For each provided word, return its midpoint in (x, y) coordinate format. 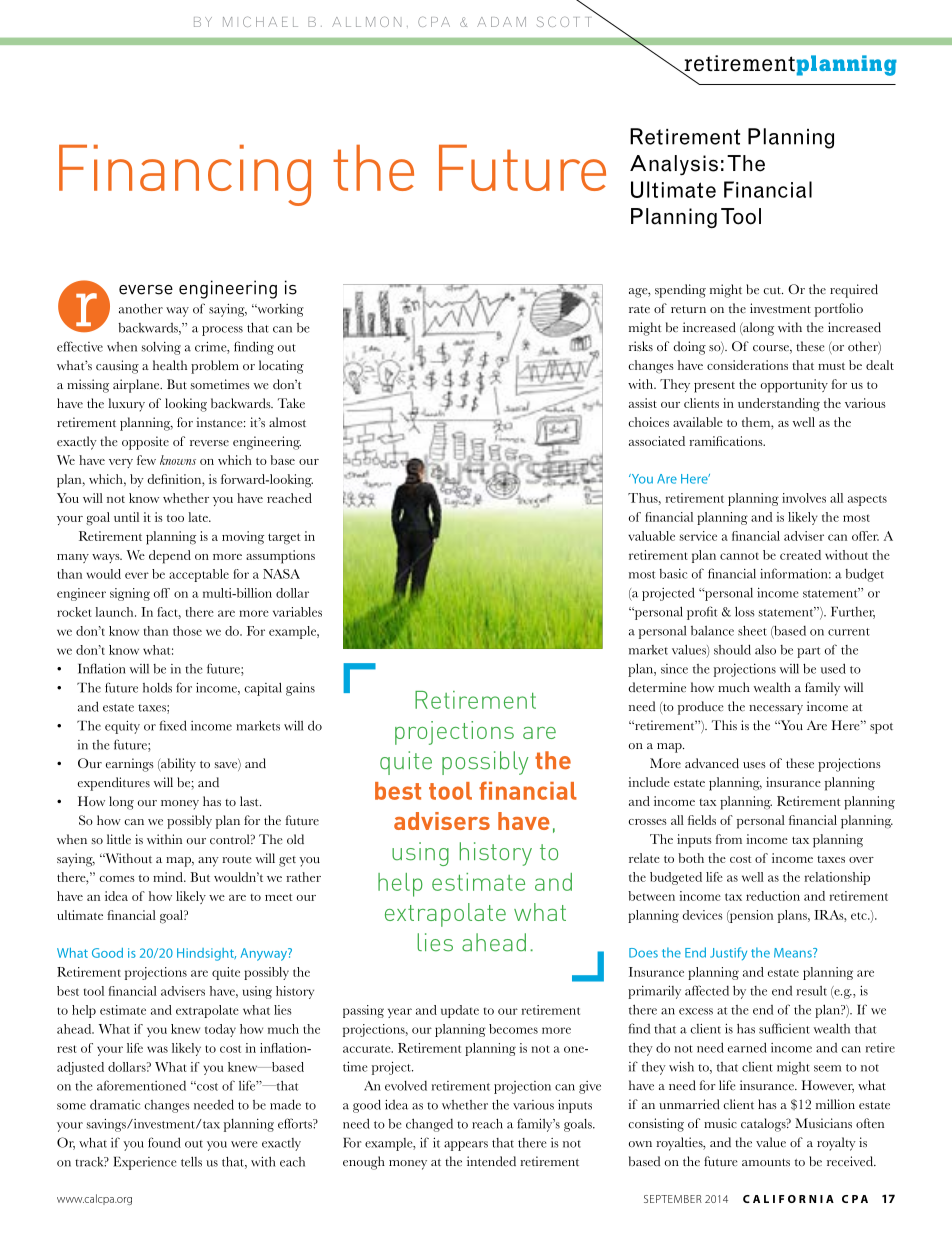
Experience (144, 1163)
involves (804, 498)
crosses (648, 822)
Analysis (674, 165)
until (126, 517)
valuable (651, 536)
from (729, 839)
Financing (185, 175)
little (119, 839)
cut (773, 291)
